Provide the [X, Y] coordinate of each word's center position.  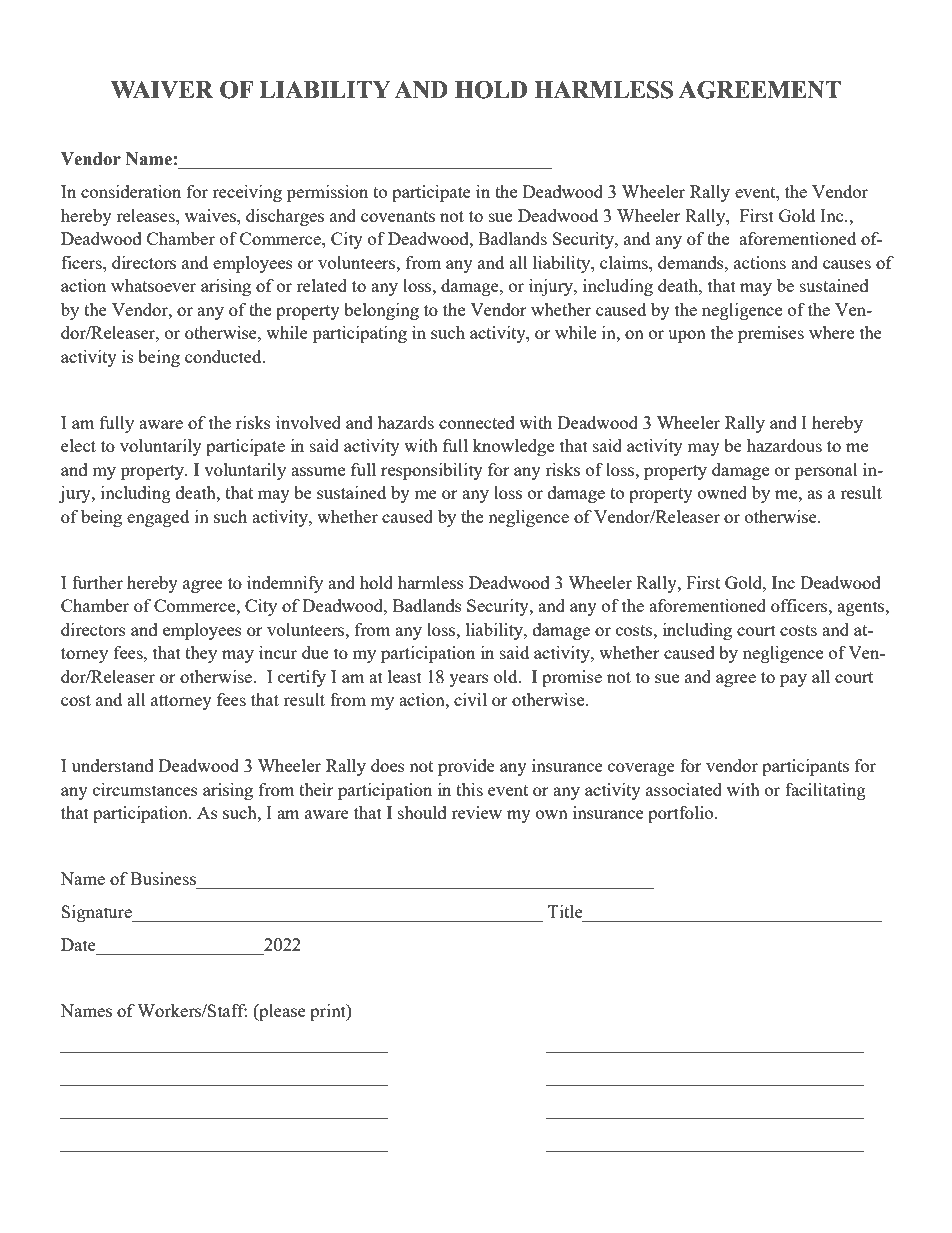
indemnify [285, 584]
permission [327, 193]
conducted [224, 356]
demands [692, 262]
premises [771, 334]
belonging [381, 311]
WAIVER [162, 89]
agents [862, 608]
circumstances [145, 789]
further [97, 582]
